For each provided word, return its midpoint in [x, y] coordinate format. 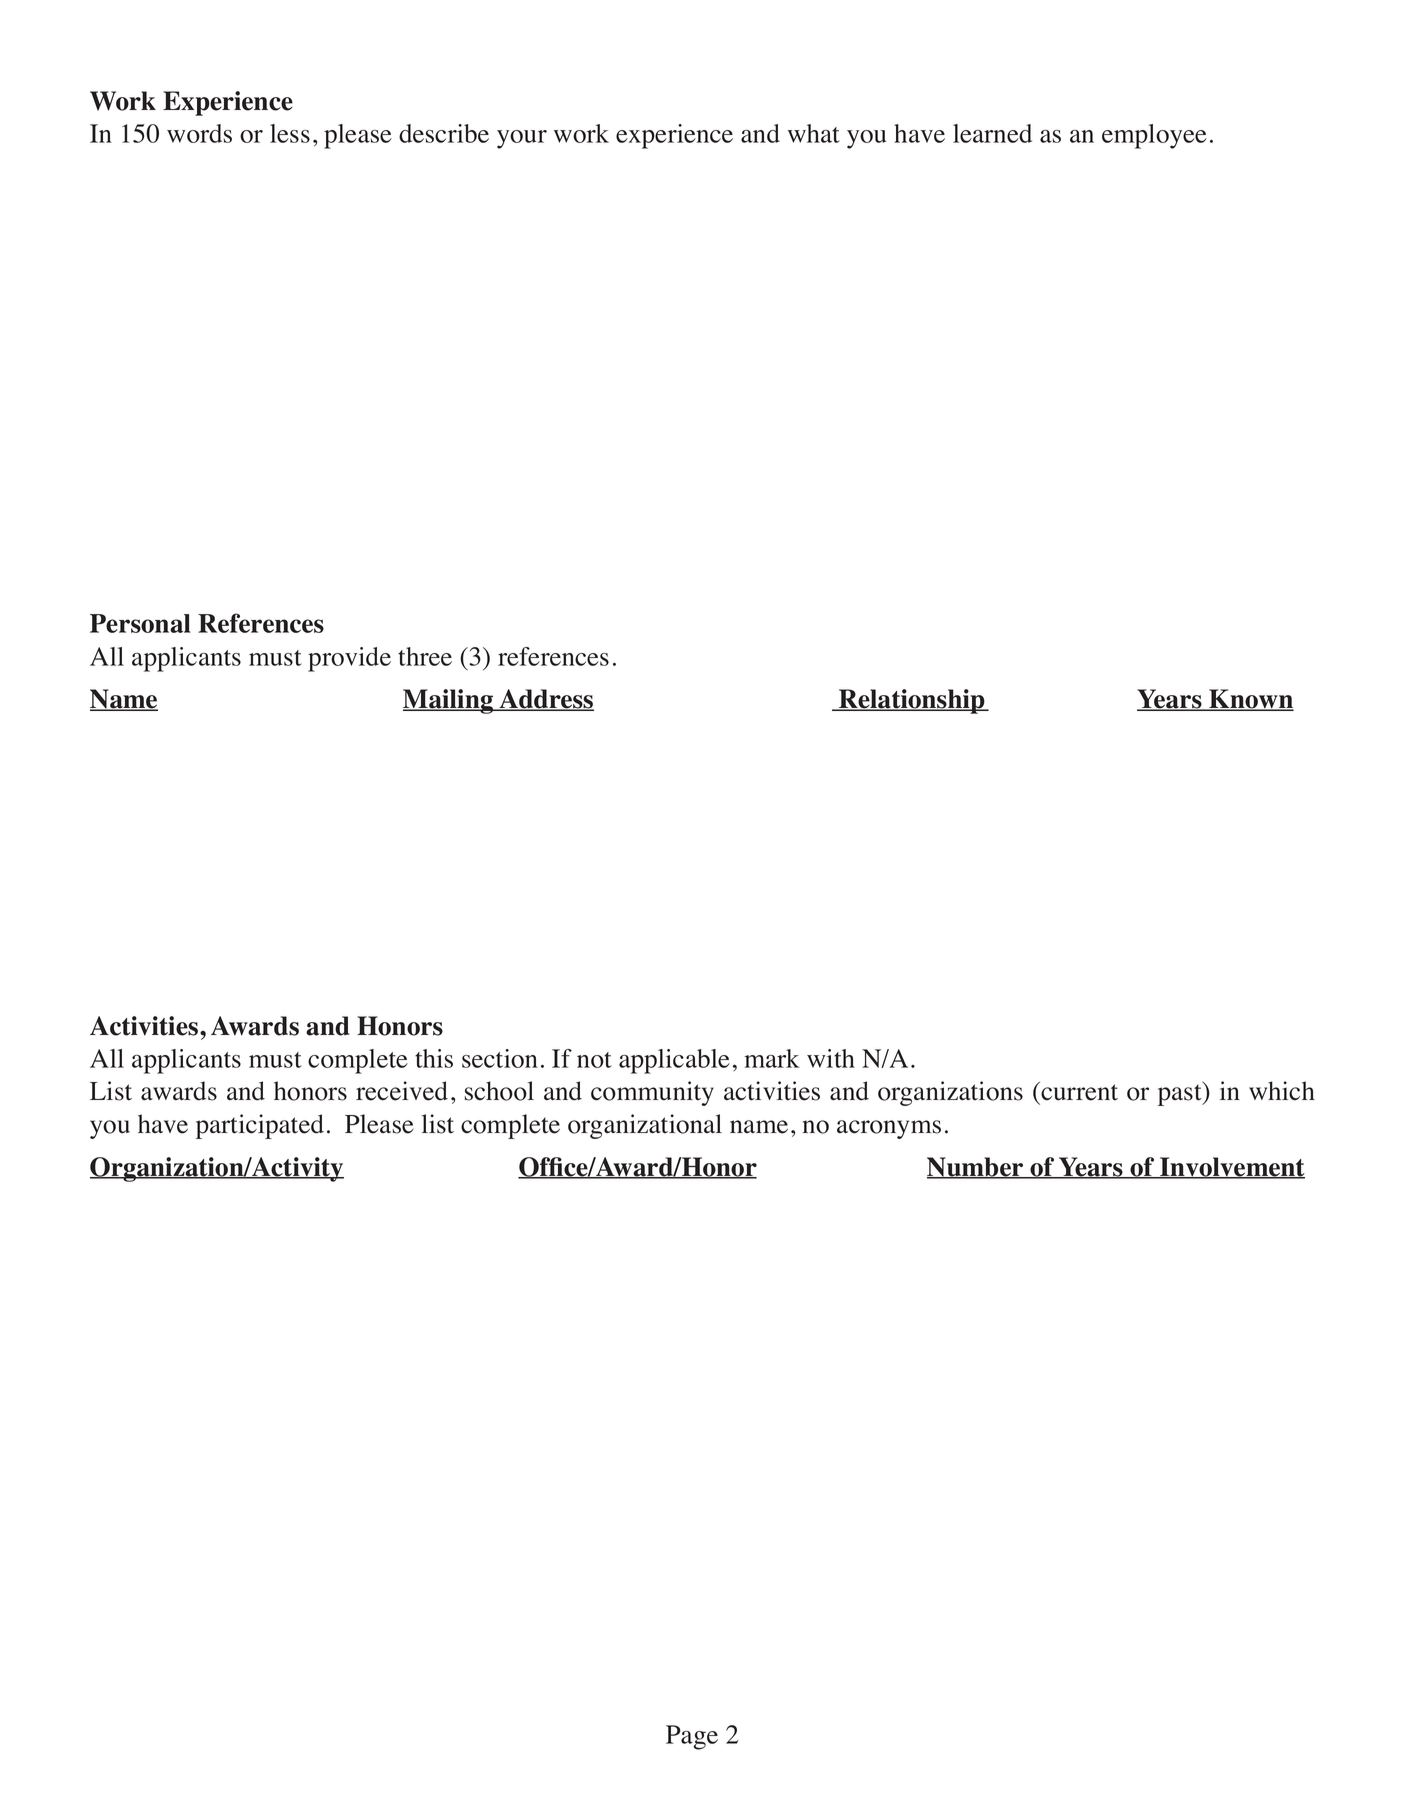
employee [1154, 136]
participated [260, 1126]
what [814, 133]
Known [1250, 700]
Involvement [1231, 1168]
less [290, 133]
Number [976, 1168]
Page [692, 1737]
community [652, 1093]
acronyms [889, 1129]
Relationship [912, 701]
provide [349, 659]
